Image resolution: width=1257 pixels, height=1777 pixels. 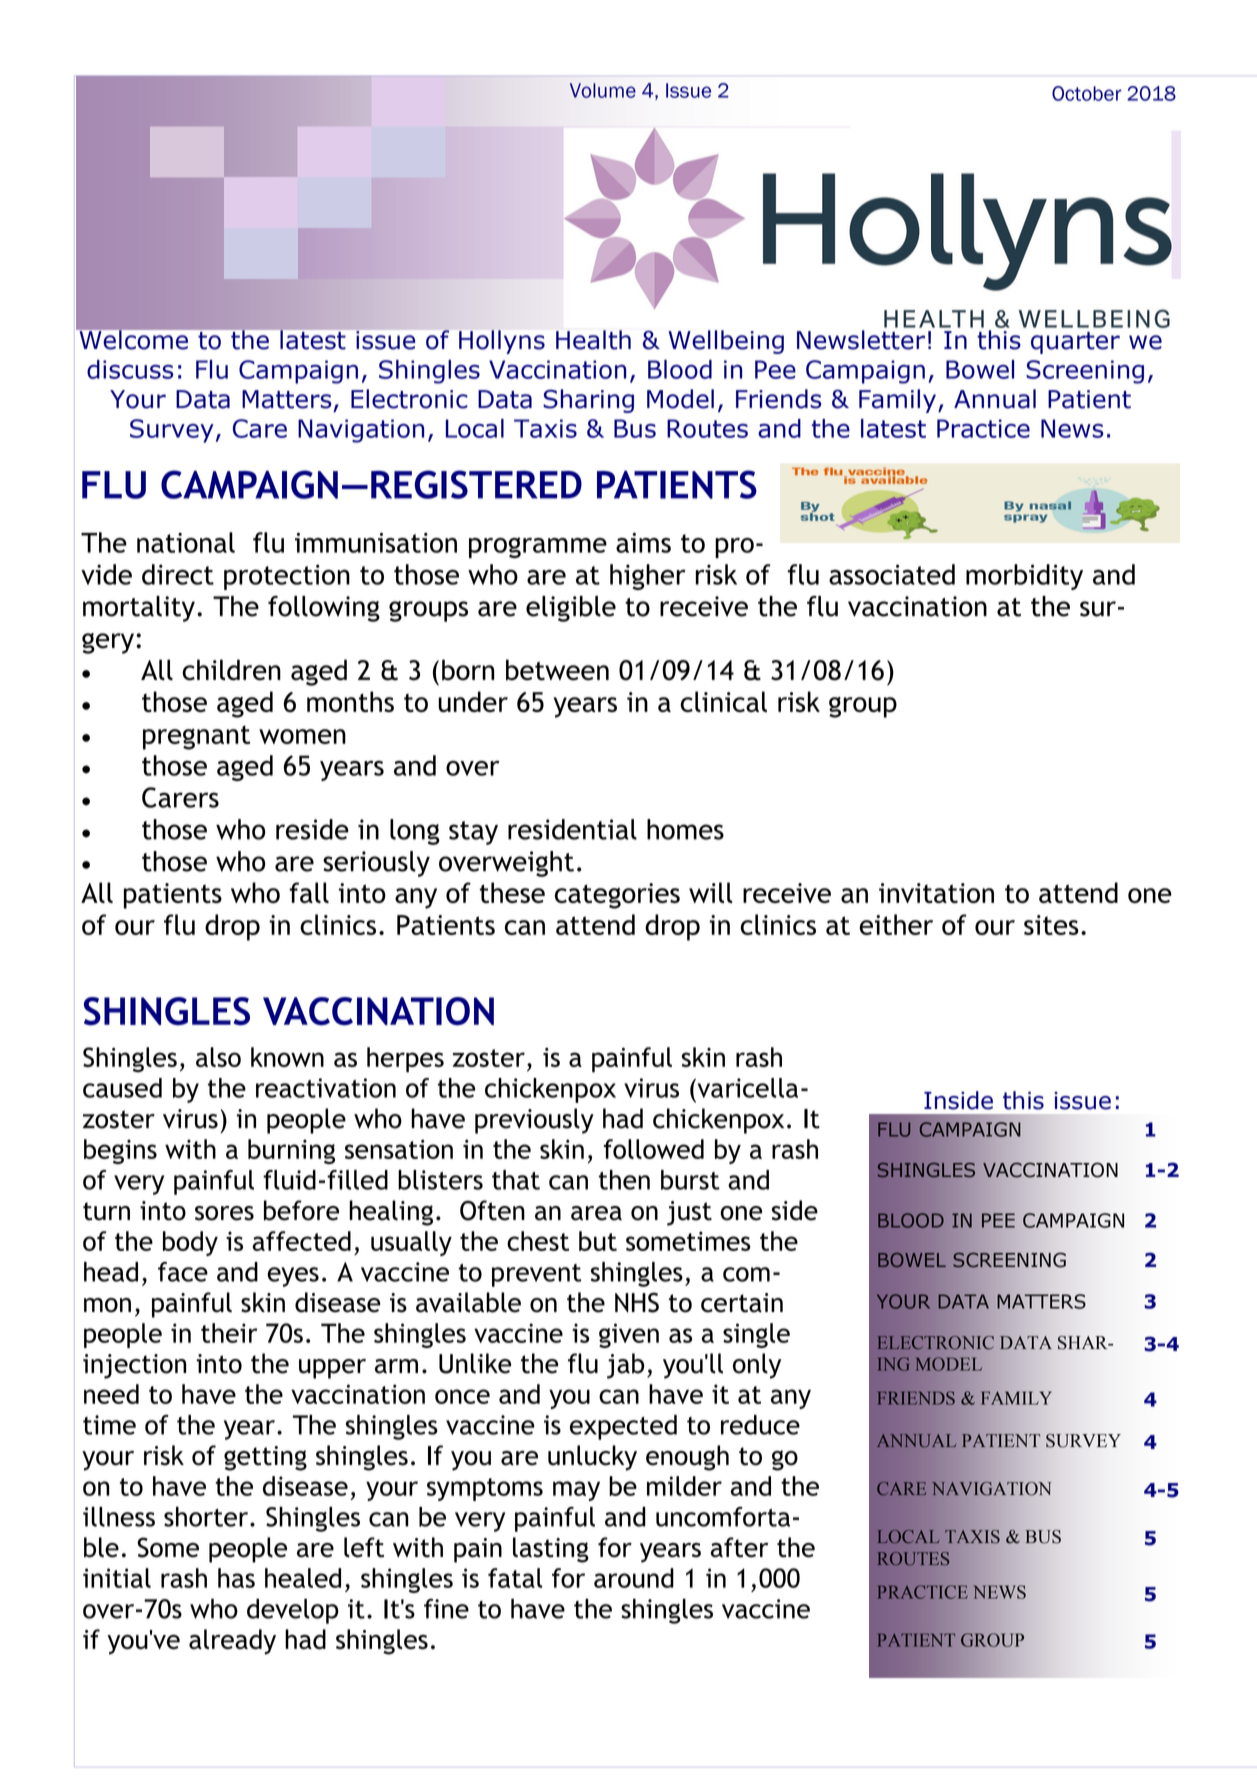 What do you see at coordinates (236, 1578) in the screenshot?
I see `has` at bounding box center [236, 1578].
